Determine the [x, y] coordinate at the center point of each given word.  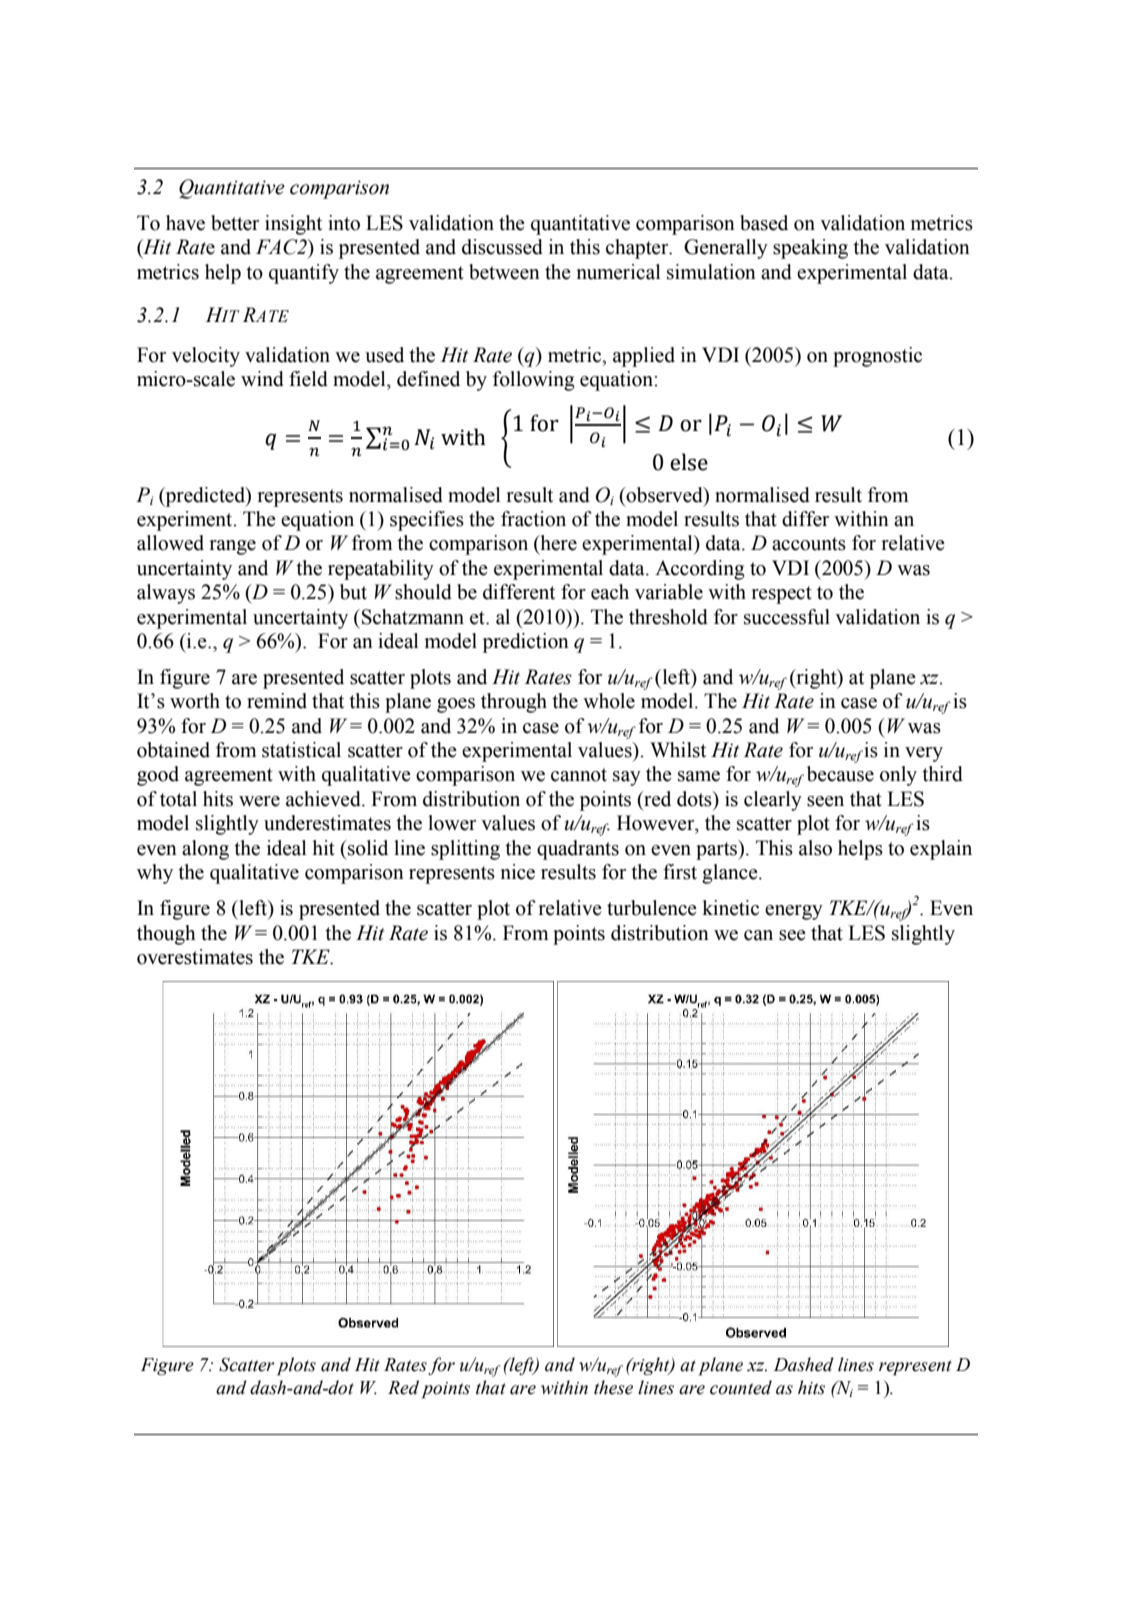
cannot [579, 775]
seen [825, 801]
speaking [810, 249]
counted [741, 1387]
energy [794, 912]
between [504, 272]
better [235, 223]
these [613, 1387]
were [259, 801]
